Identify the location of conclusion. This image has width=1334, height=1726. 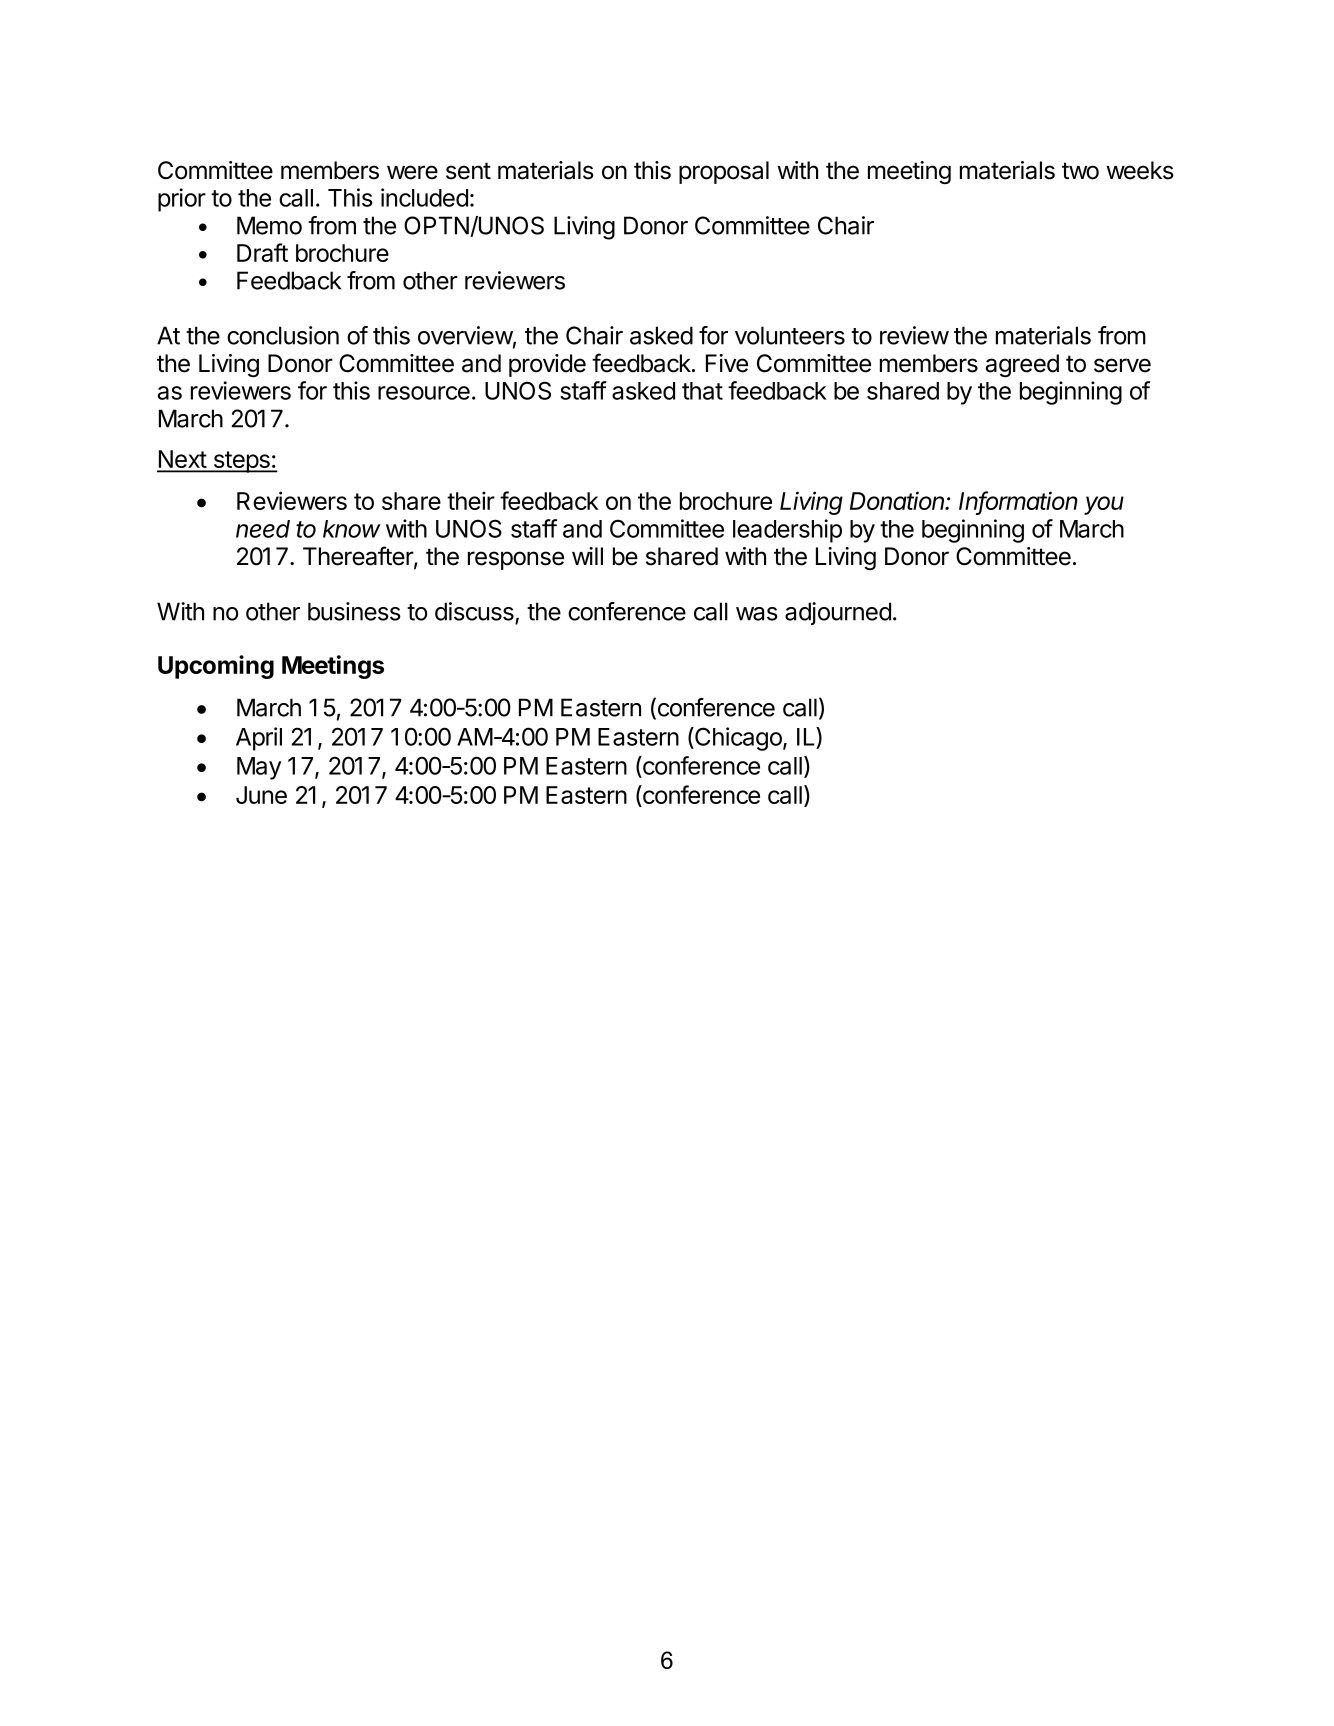
(283, 335).
